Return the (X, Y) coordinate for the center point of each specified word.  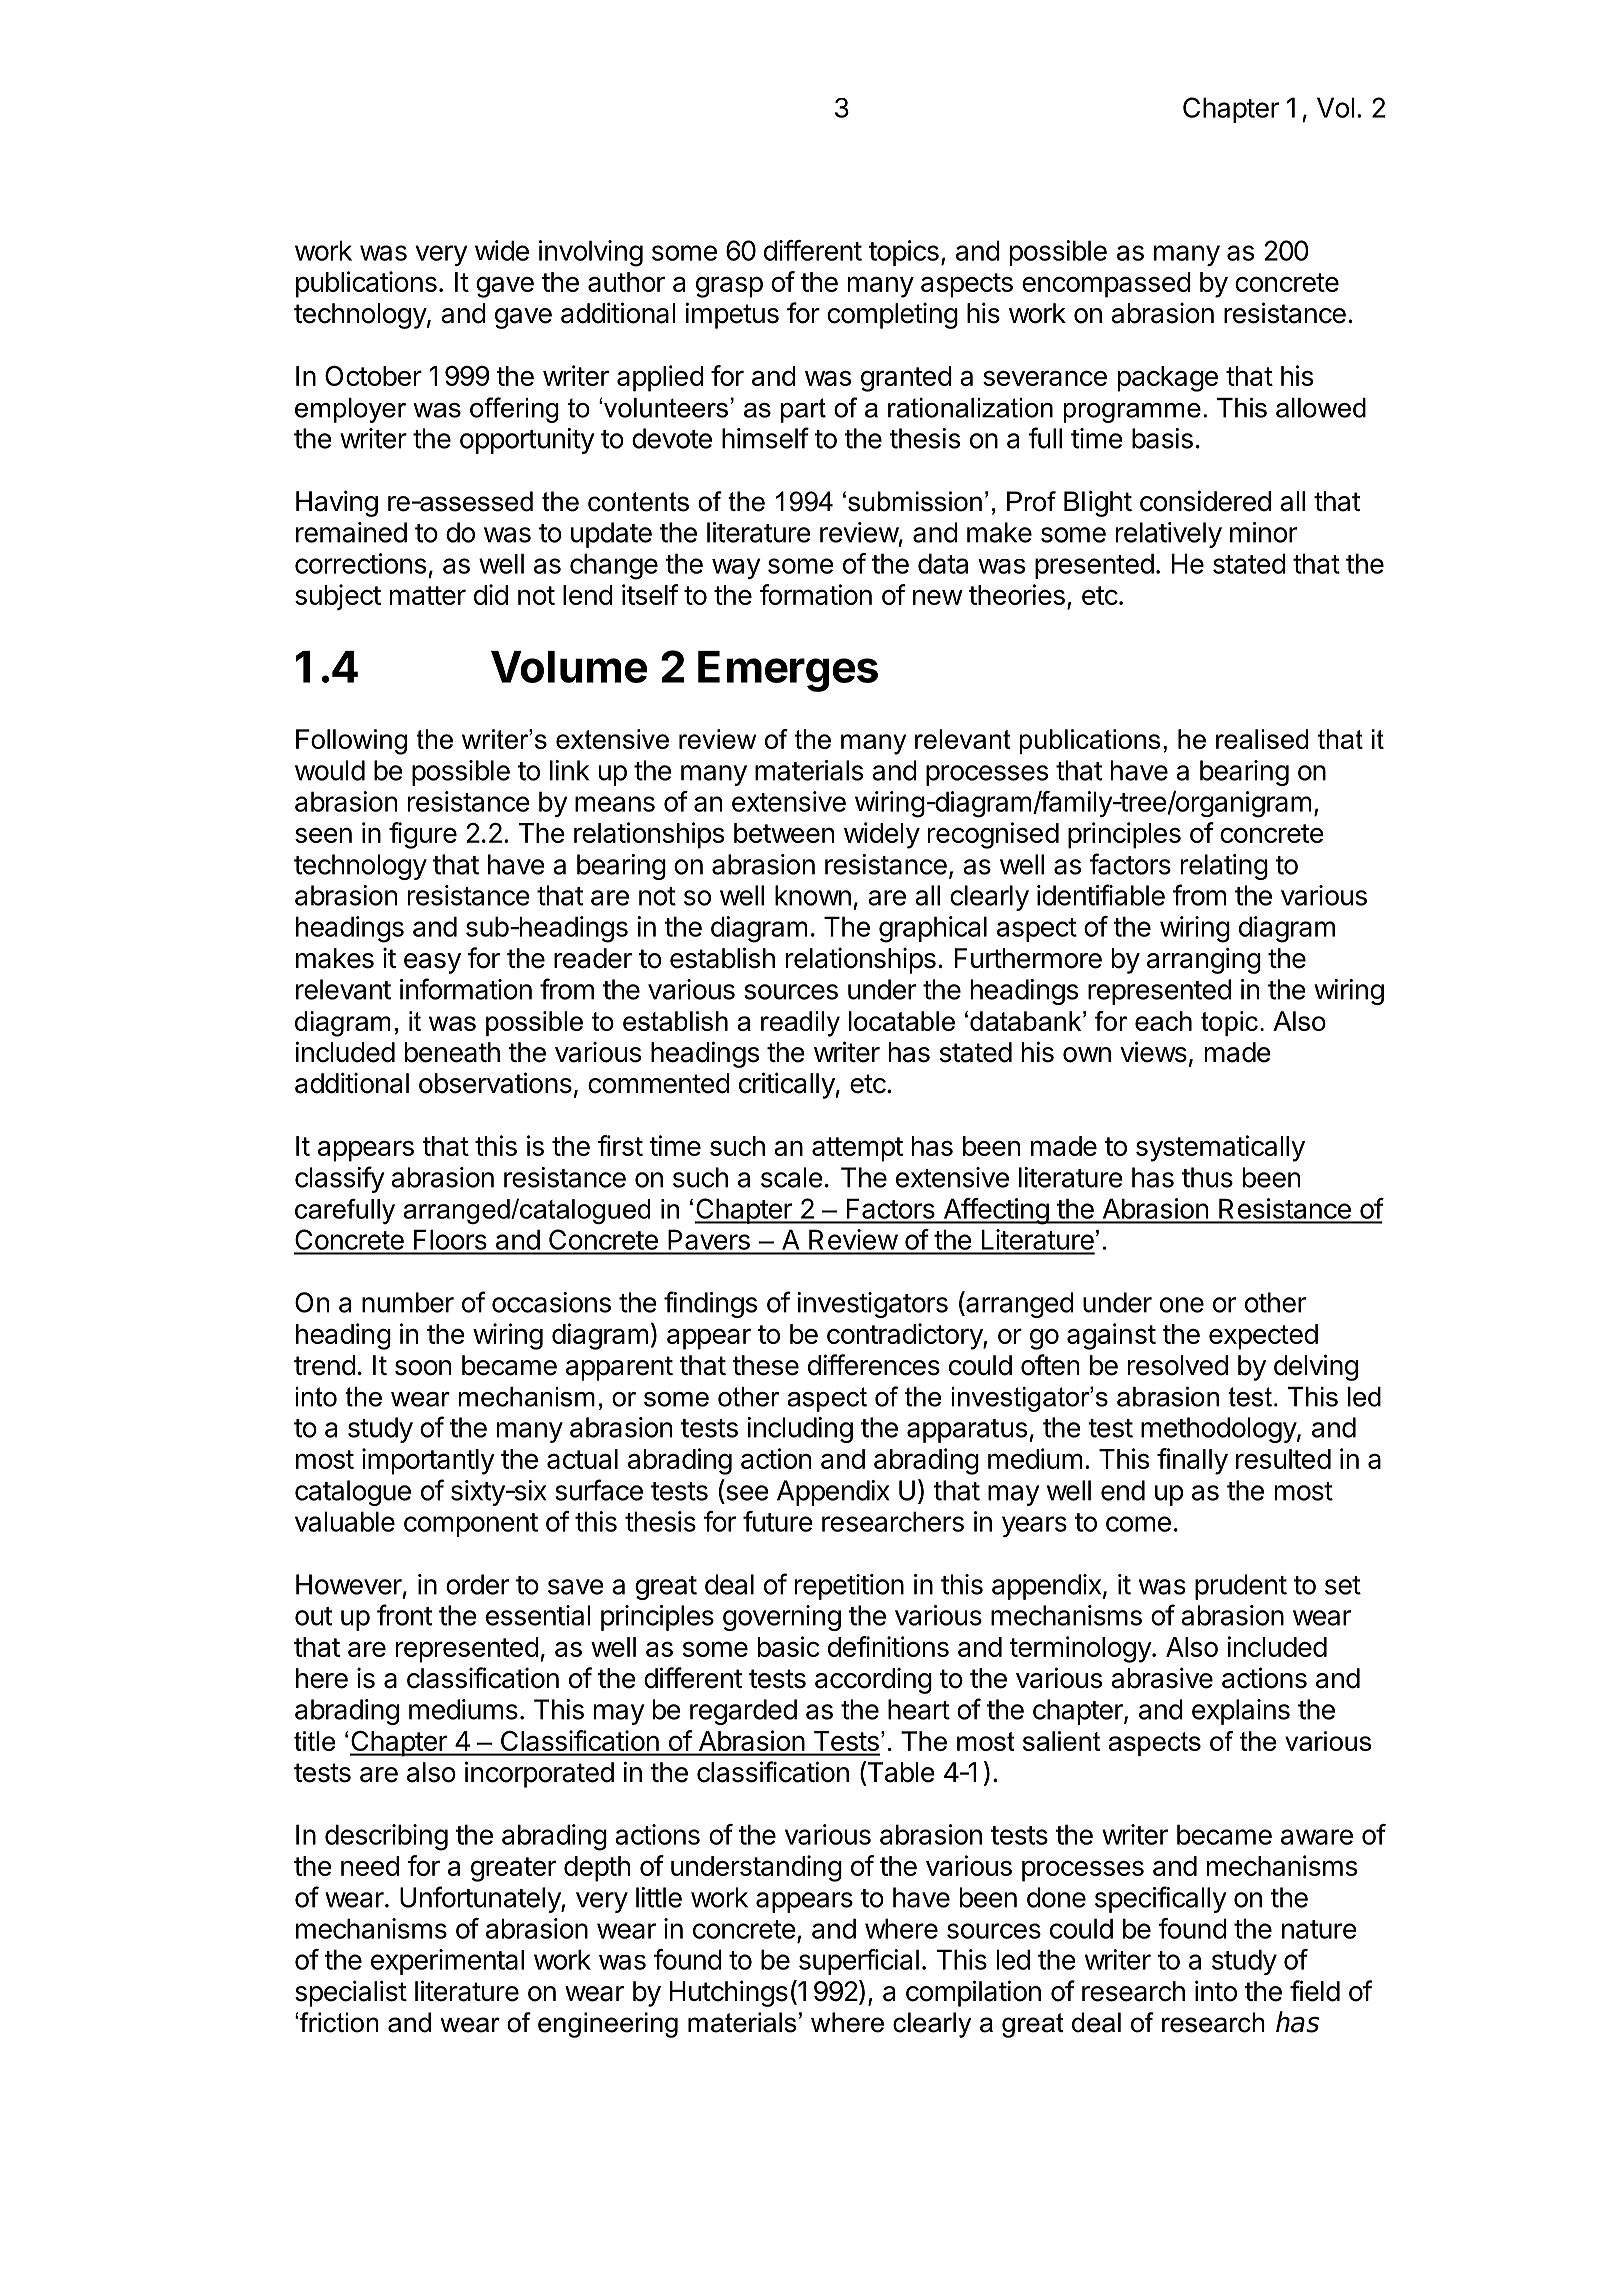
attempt (857, 1149)
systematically (1220, 1148)
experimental (447, 1962)
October (373, 375)
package (1168, 379)
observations (495, 1083)
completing (892, 315)
